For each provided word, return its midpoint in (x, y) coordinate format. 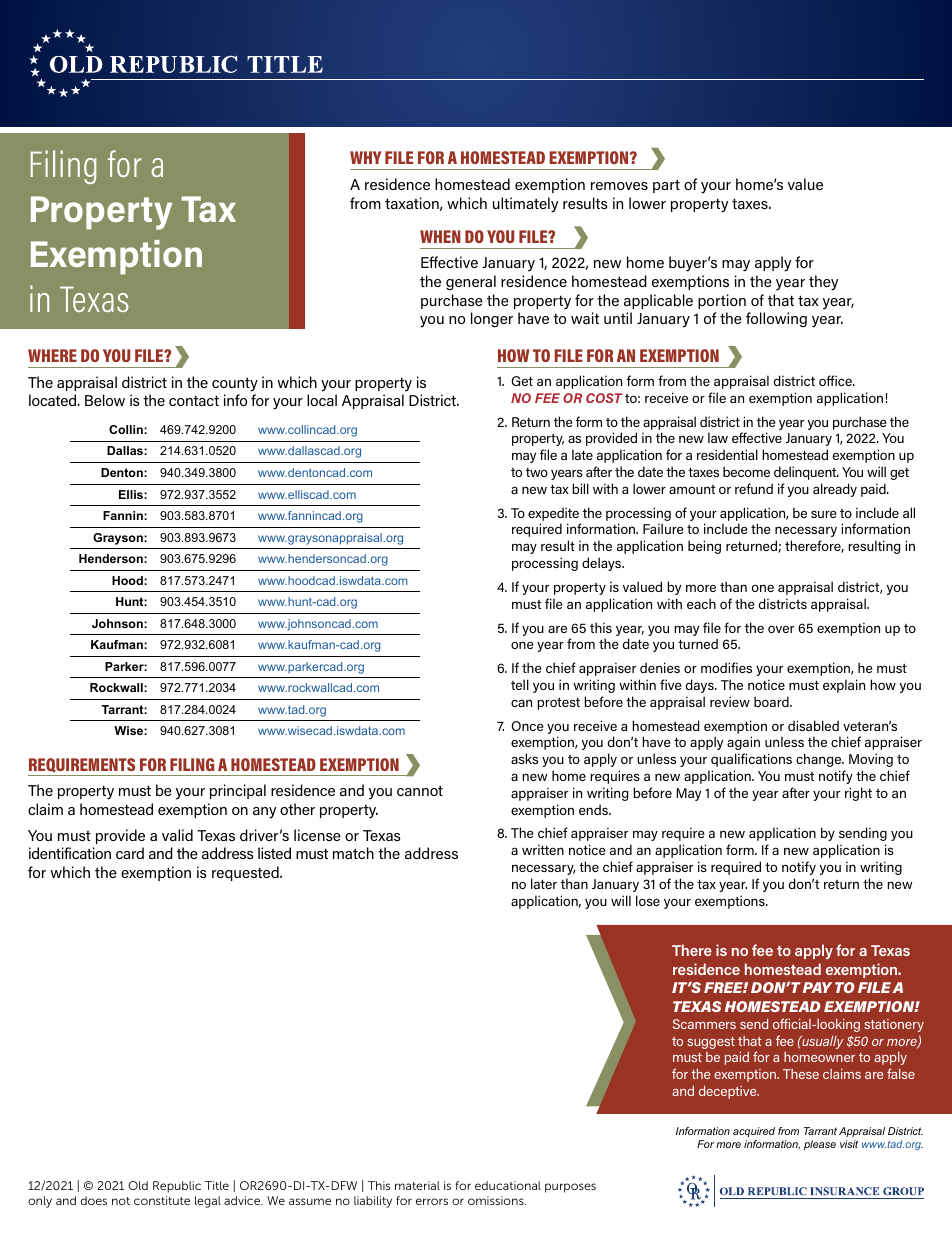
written (543, 849)
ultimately (525, 205)
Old (138, 1185)
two (537, 472)
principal (238, 791)
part (666, 186)
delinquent (806, 473)
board (772, 701)
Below (105, 400)
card (130, 853)
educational (508, 1185)
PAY (817, 987)
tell (520, 684)
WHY (366, 157)
